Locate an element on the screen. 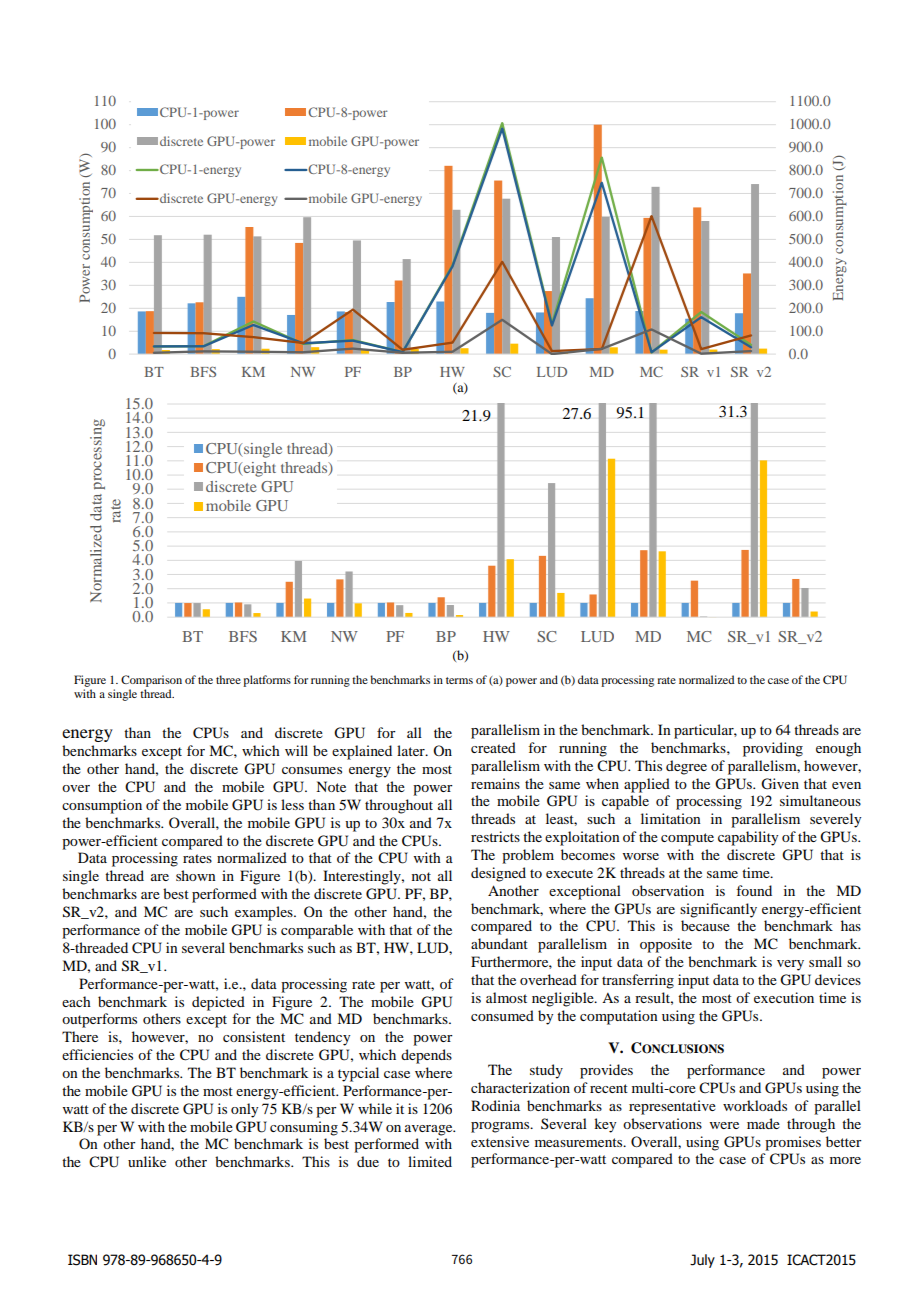 The image size is (924, 1308). terms is located at coordinates (459, 680).
